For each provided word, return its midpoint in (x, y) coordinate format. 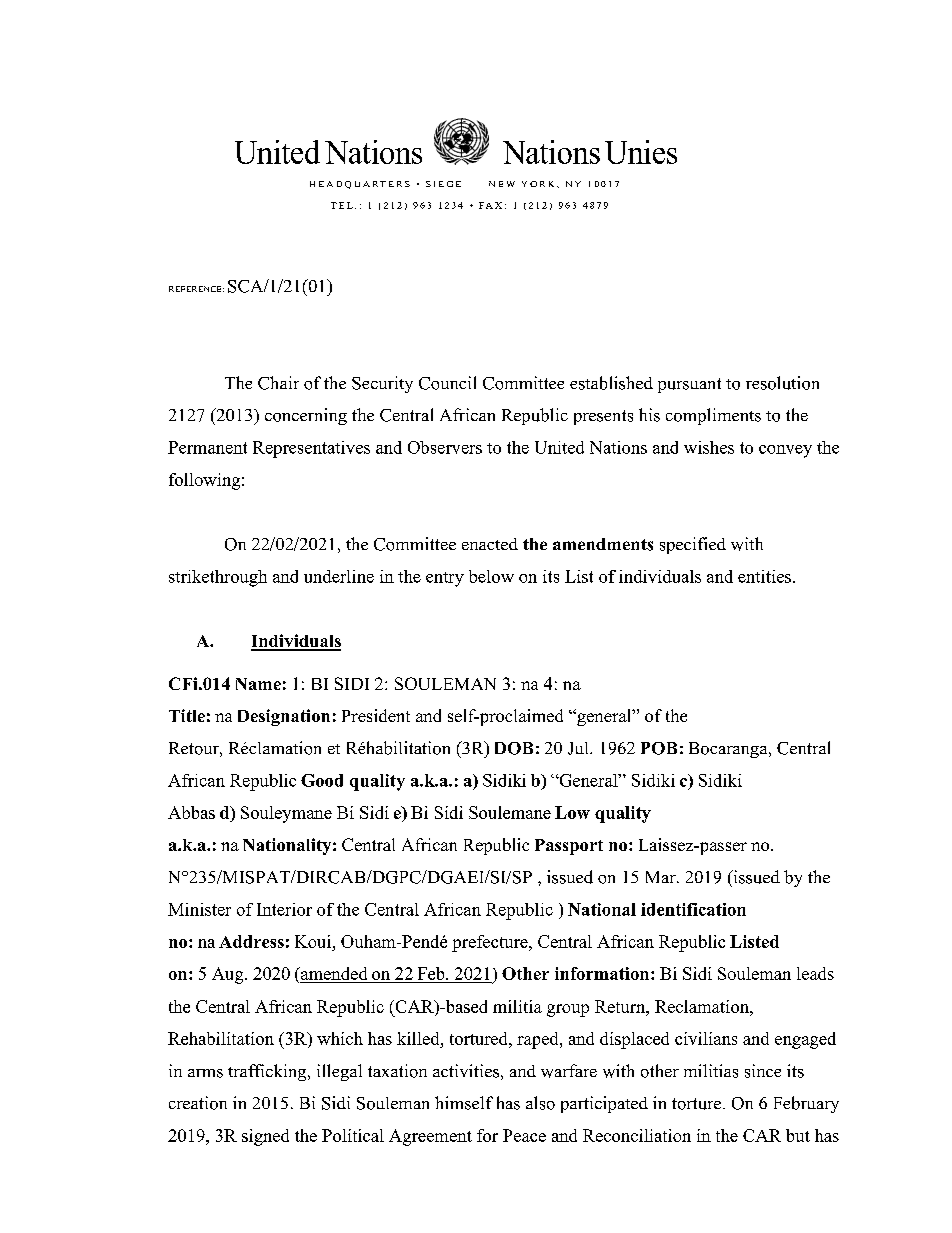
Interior (284, 909)
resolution (782, 383)
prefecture (491, 943)
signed (265, 1137)
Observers (445, 447)
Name (258, 684)
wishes (709, 447)
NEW (502, 184)
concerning (306, 416)
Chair (278, 383)
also (540, 1103)
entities (764, 576)
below (491, 576)
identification (693, 909)
